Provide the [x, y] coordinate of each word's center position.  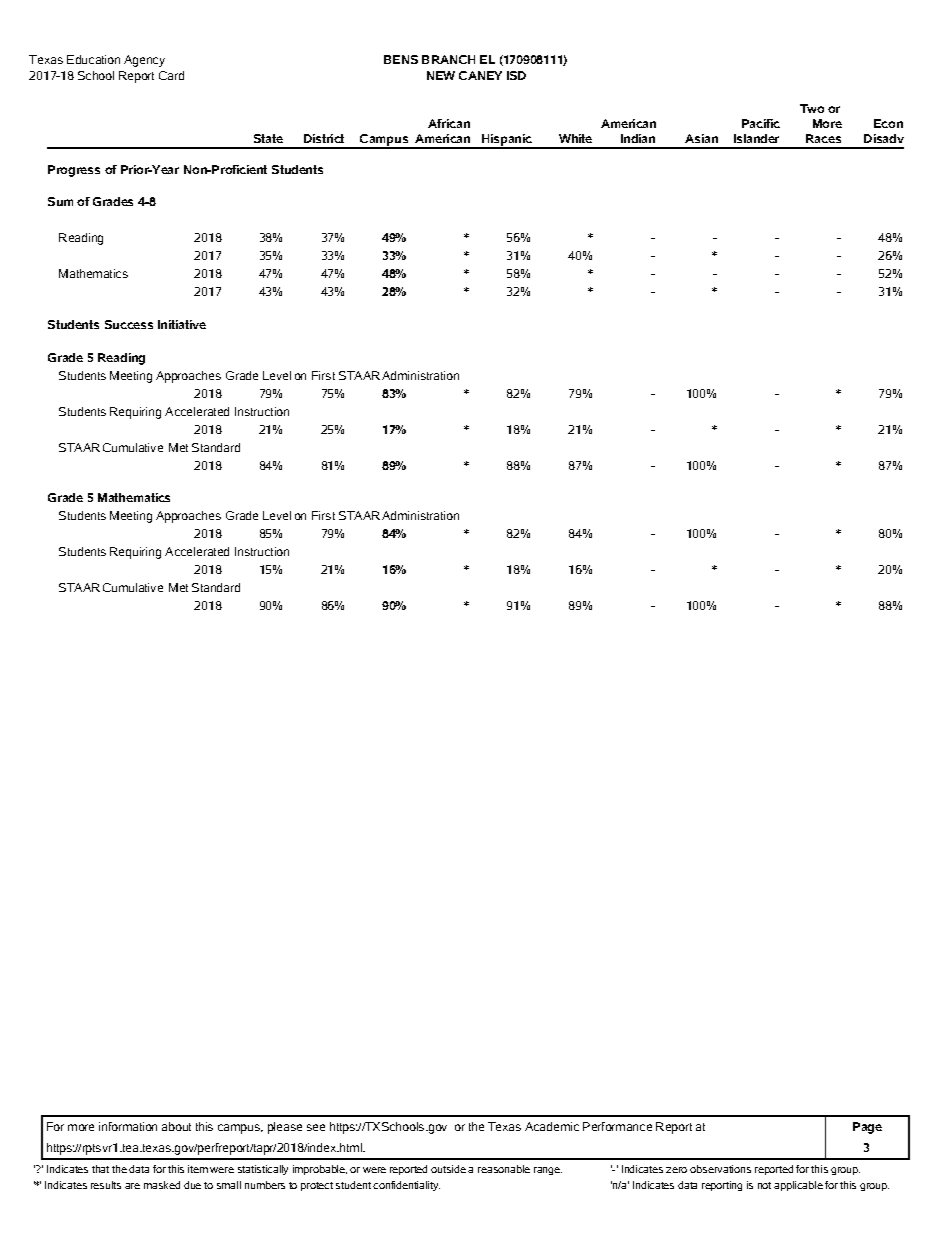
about [176, 1126]
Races [823, 138]
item [198, 1169]
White [575, 138]
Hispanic [507, 141]
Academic [552, 1126]
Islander [756, 138]
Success [129, 324]
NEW [441, 75]
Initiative [182, 324]
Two [812, 108]
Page [867, 1128]
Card [171, 75]
